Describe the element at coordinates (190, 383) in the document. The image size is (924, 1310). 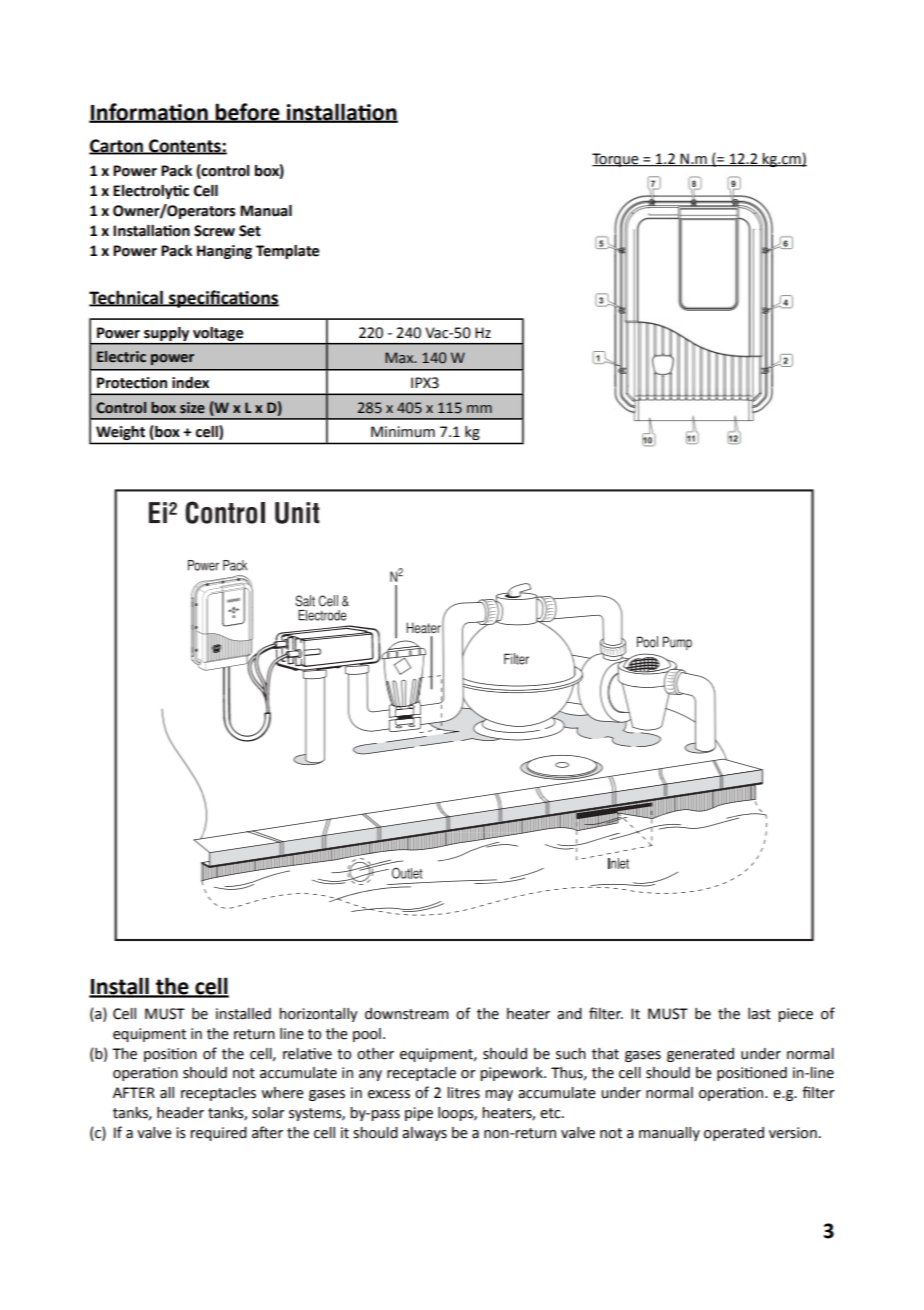
I see `index` at that location.
